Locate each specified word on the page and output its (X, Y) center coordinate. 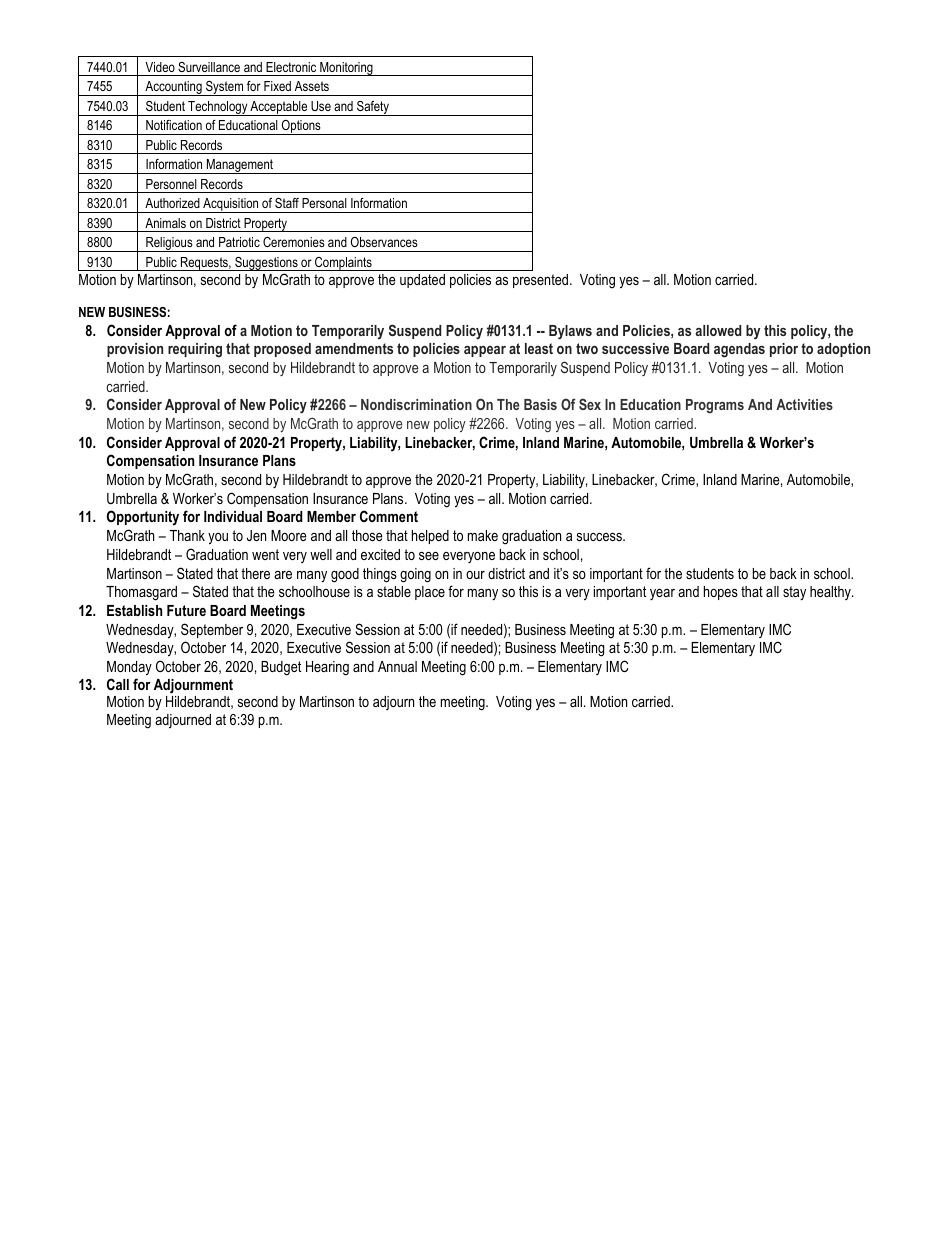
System (225, 88)
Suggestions (266, 264)
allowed (718, 330)
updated (422, 281)
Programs (715, 406)
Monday (129, 668)
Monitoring (346, 69)
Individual (233, 516)
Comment (389, 516)
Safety (373, 108)
